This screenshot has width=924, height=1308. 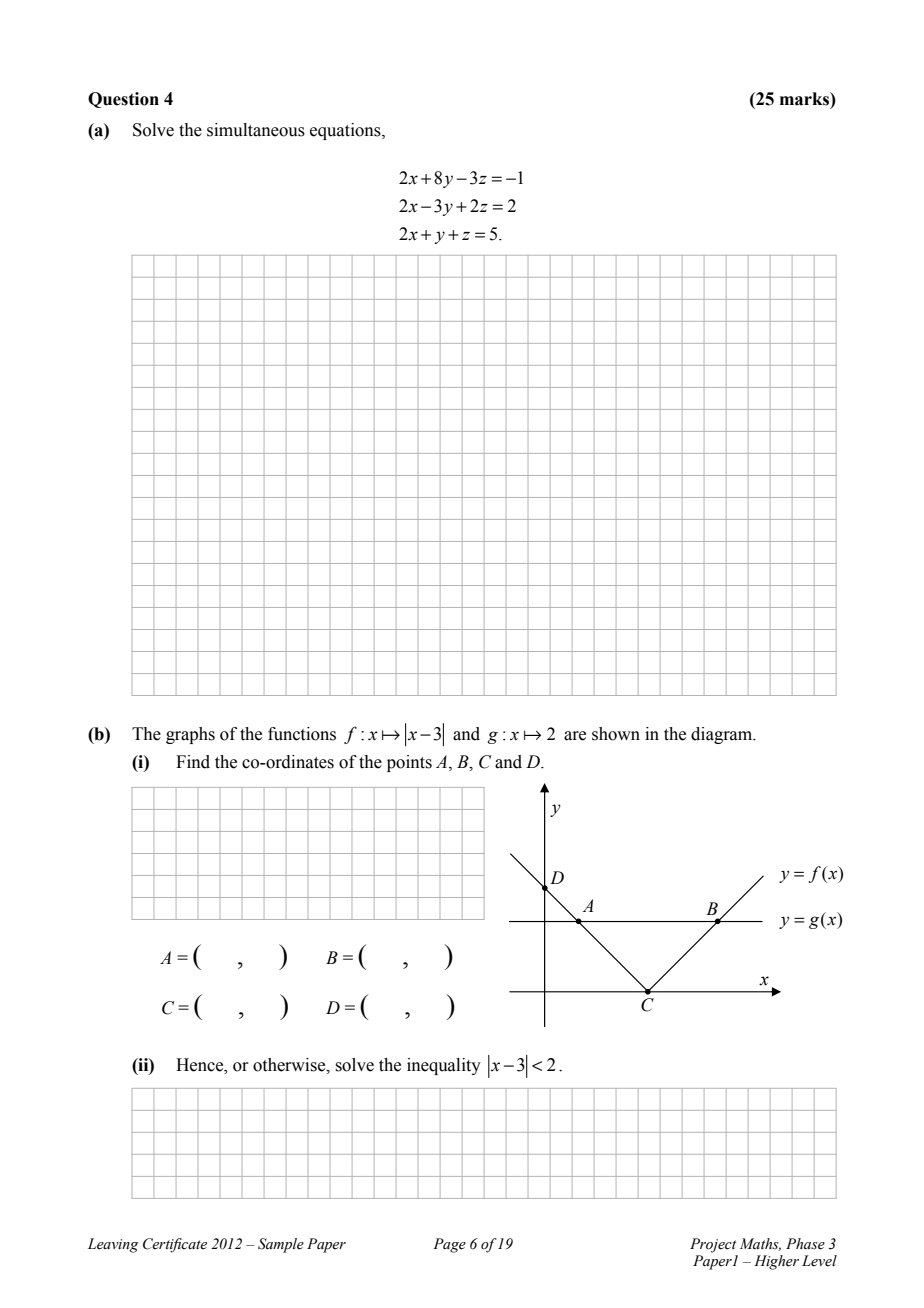 I want to click on Page, so click(x=449, y=1245).
